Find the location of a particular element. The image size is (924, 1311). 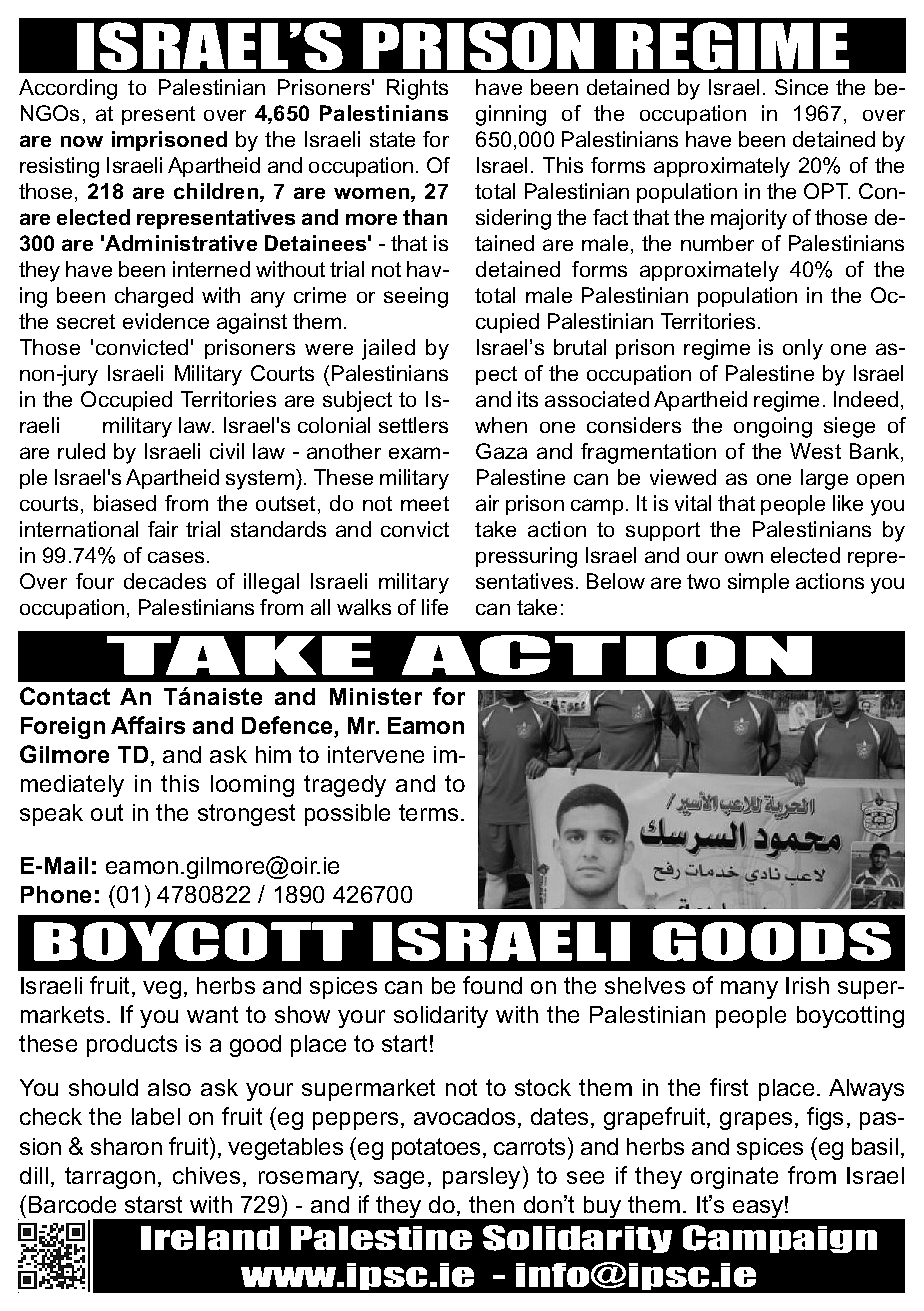

grapes is located at coordinates (756, 1121).
